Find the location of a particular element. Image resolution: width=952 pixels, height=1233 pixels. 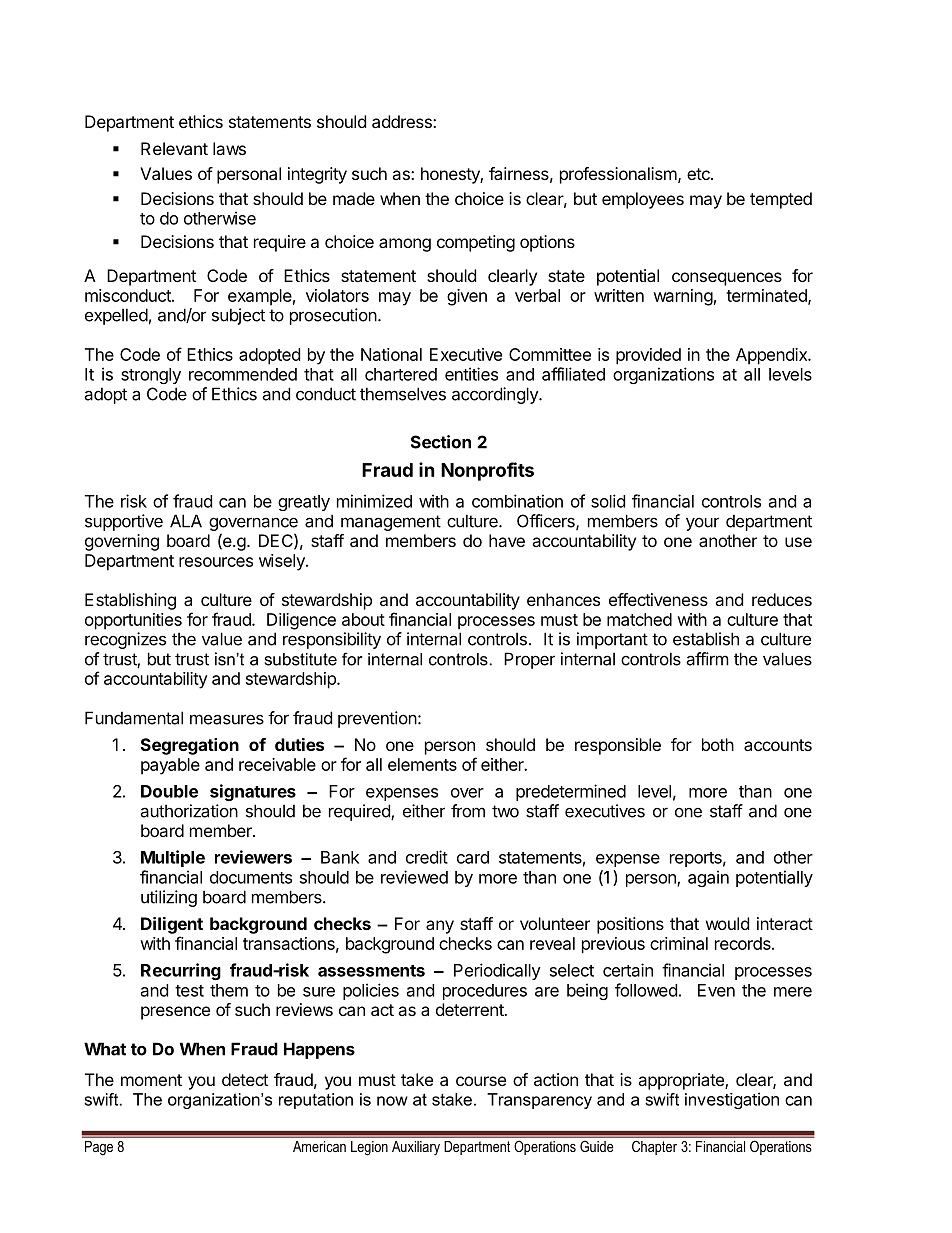

from is located at coordinates (468, 811).
